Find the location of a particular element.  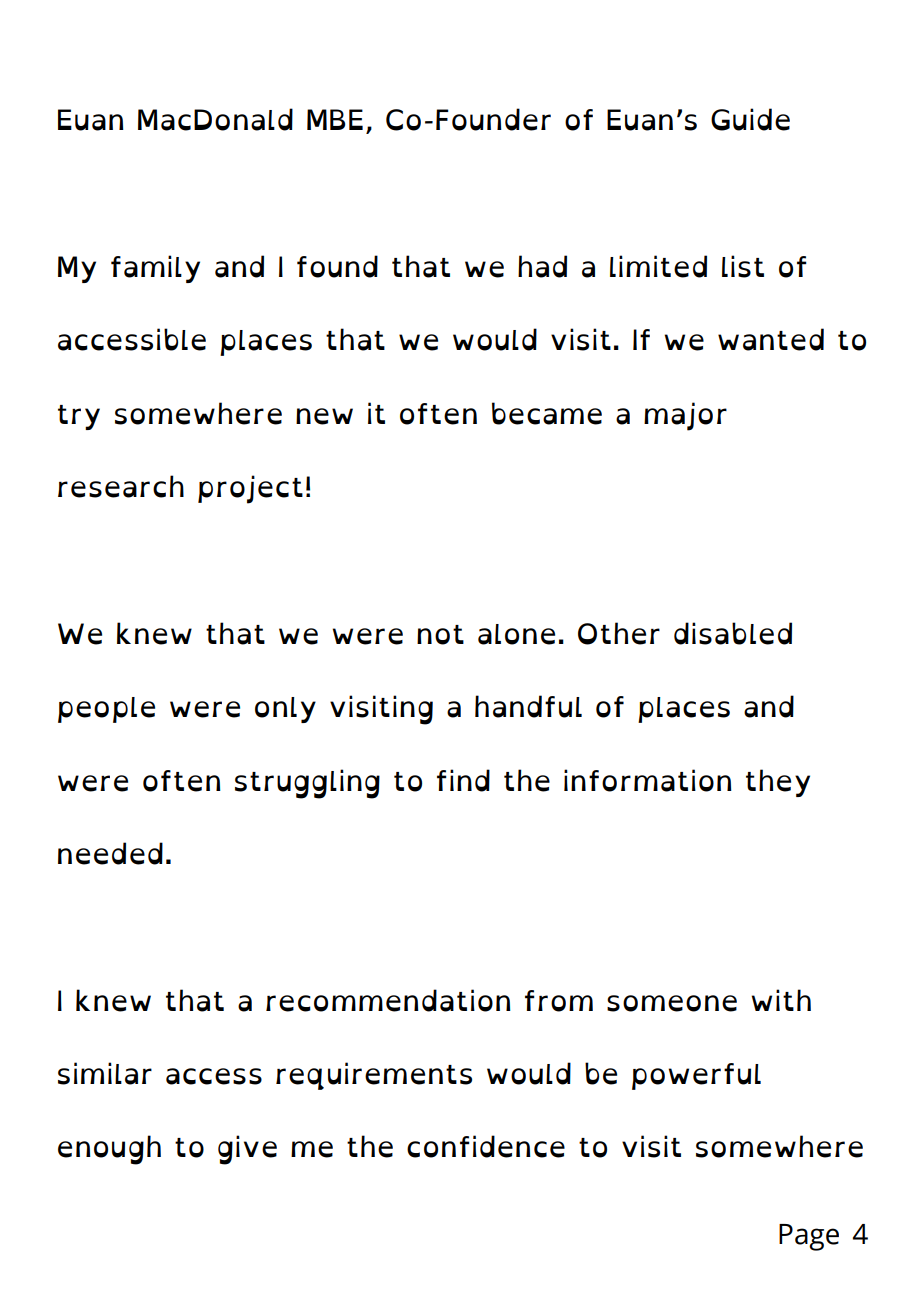

Guide is located at coordinates (750, 119).
